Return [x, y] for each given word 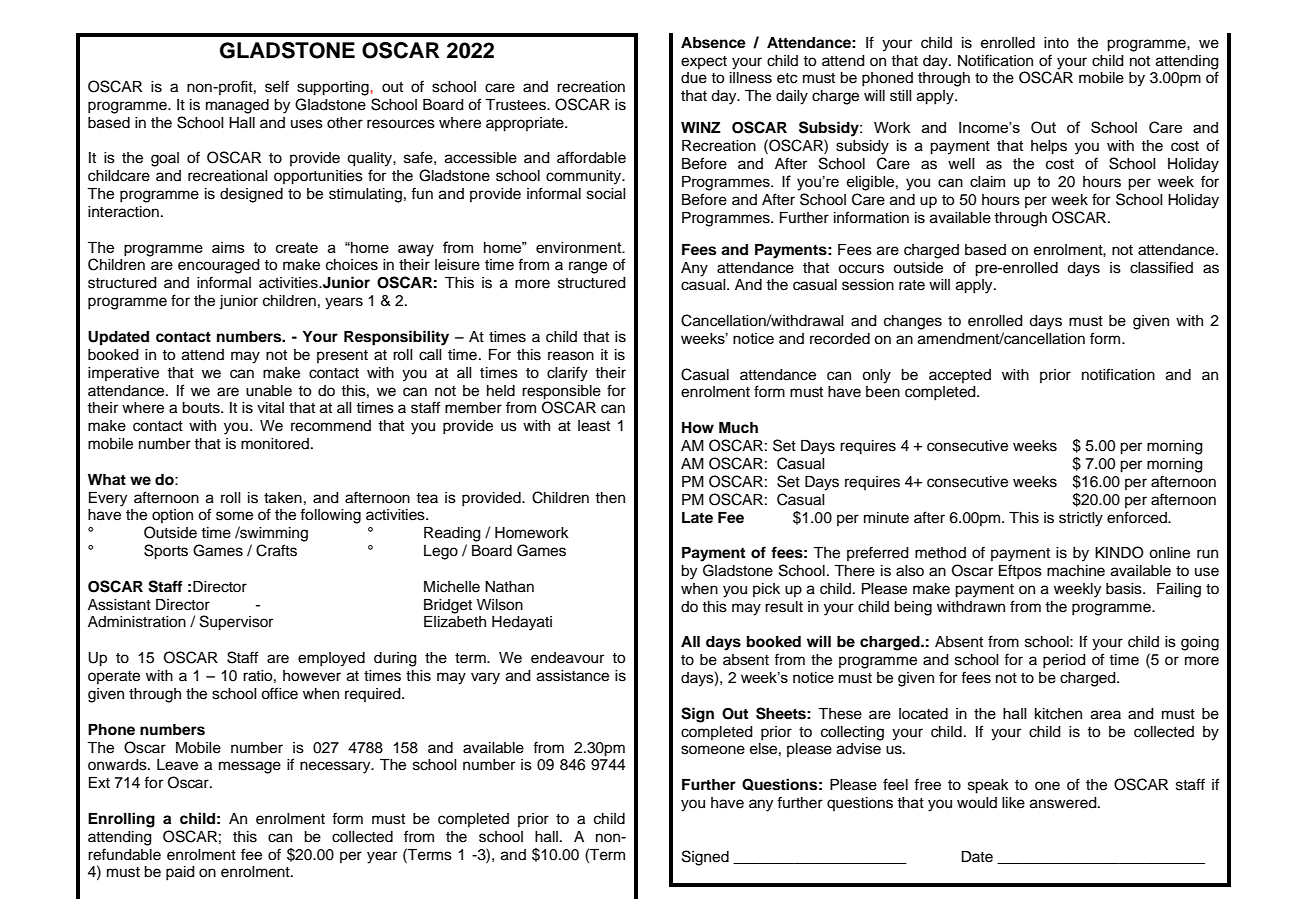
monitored [275, 444]
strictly [1081, 519]
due [694, 78]
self [277, 86]
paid [180, 873]
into [1056, 43]
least [594, 426]
